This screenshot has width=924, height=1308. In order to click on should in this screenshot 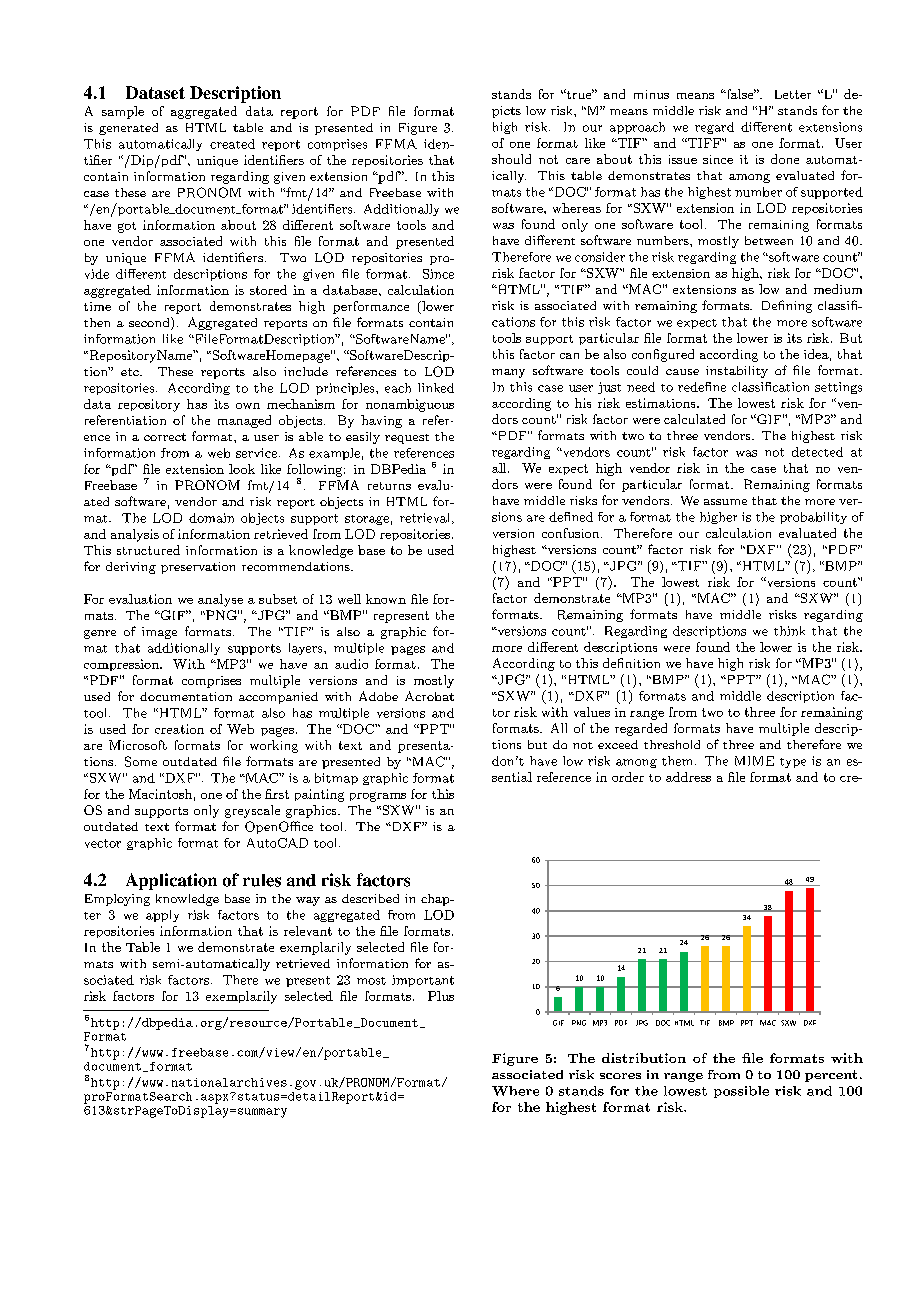, I will do `click(511, 159)`.
